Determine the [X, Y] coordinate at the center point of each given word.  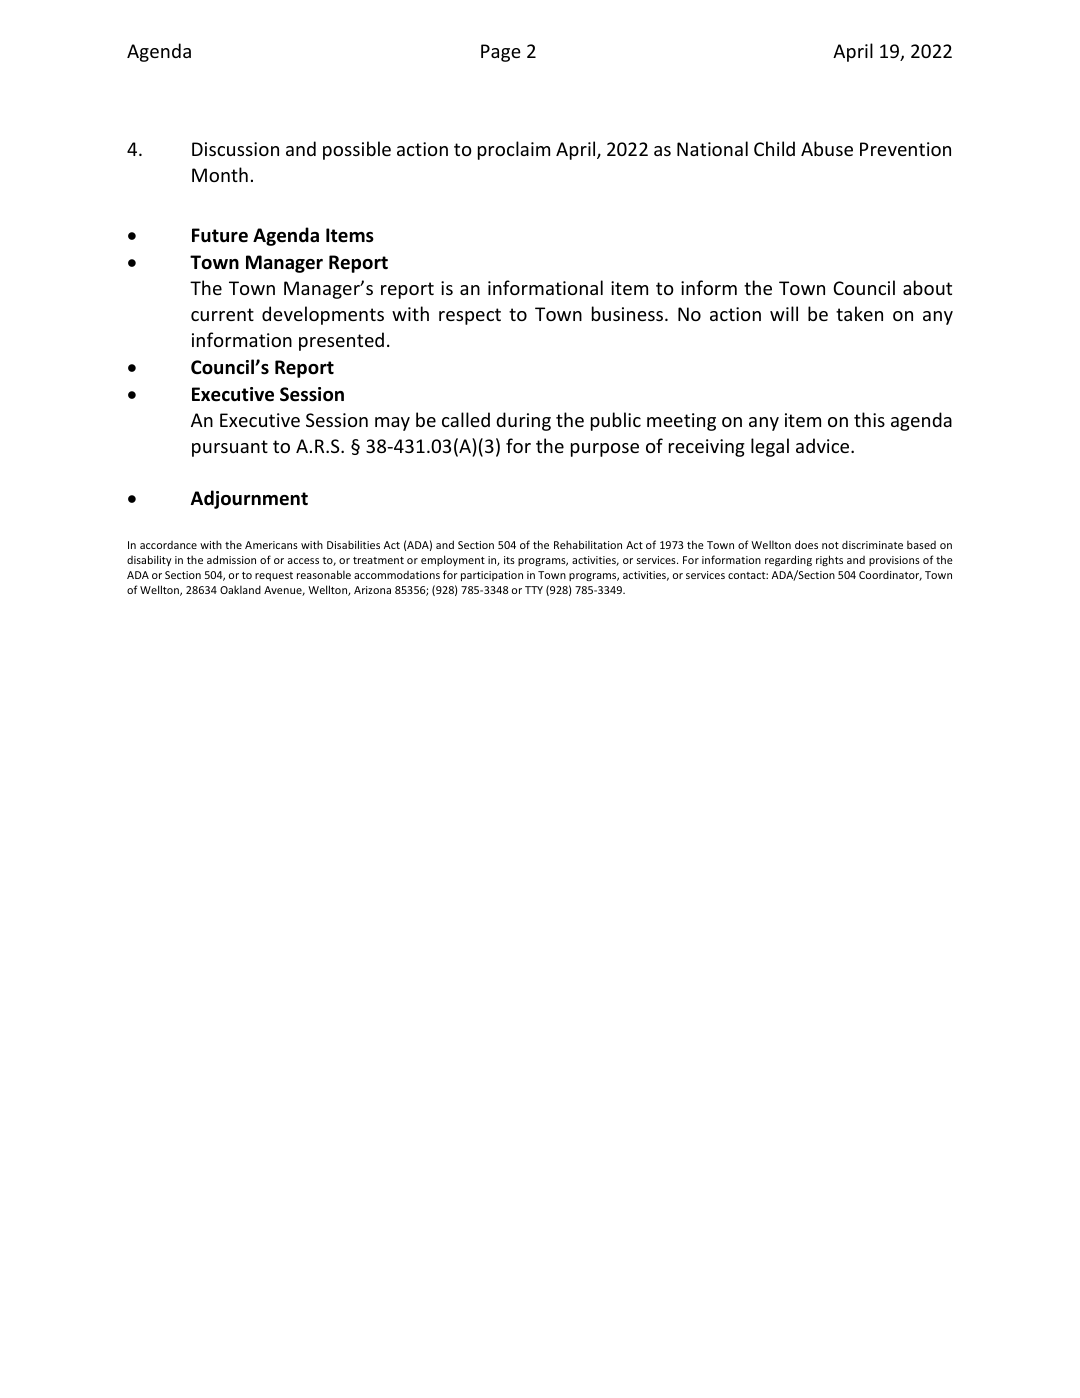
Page [501, 53]
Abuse [827, 148]
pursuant [230, 448]
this [869, 419]
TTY [534, 590]
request [274, 576]
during [523, 421]
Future [220, 235]
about [927, 287]
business [629, 313]
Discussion [235, 149]
